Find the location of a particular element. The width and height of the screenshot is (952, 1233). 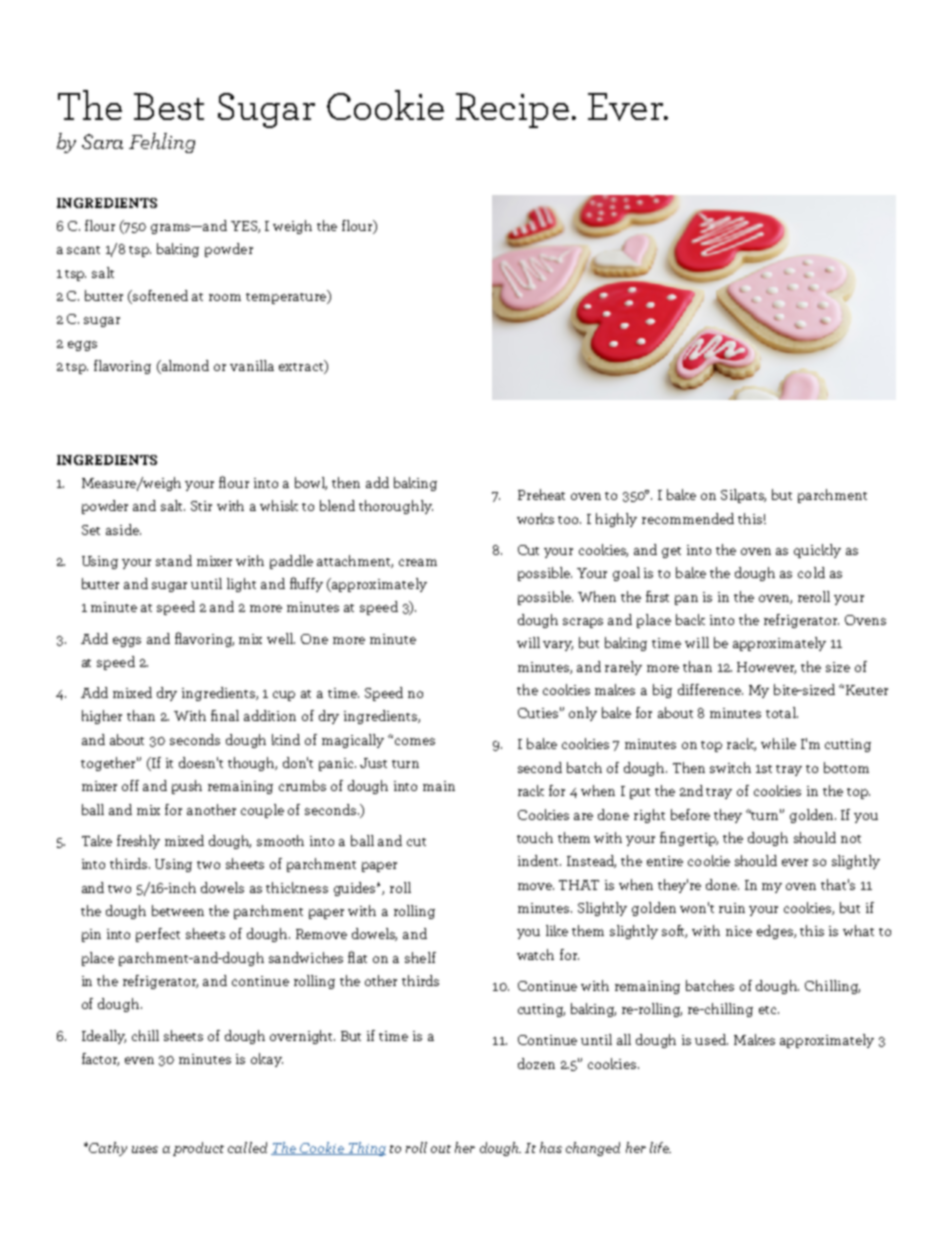

Stir is located at coordinates (201, 506).
